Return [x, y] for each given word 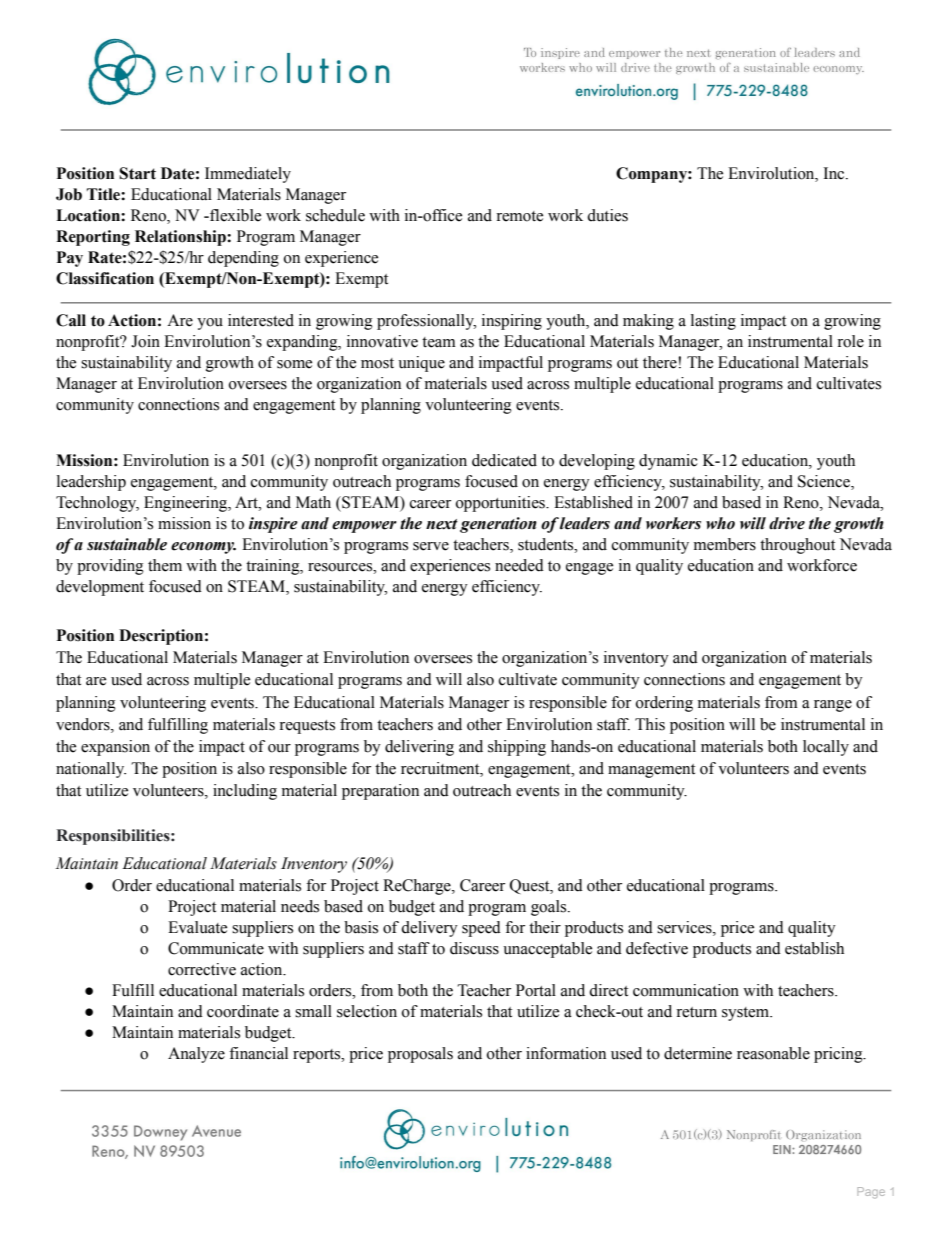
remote [519, 216]
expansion [115, 748]
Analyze [196, 1055]
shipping [517, 748]
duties [607, 215]
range [833, 706]
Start [137, 173]
